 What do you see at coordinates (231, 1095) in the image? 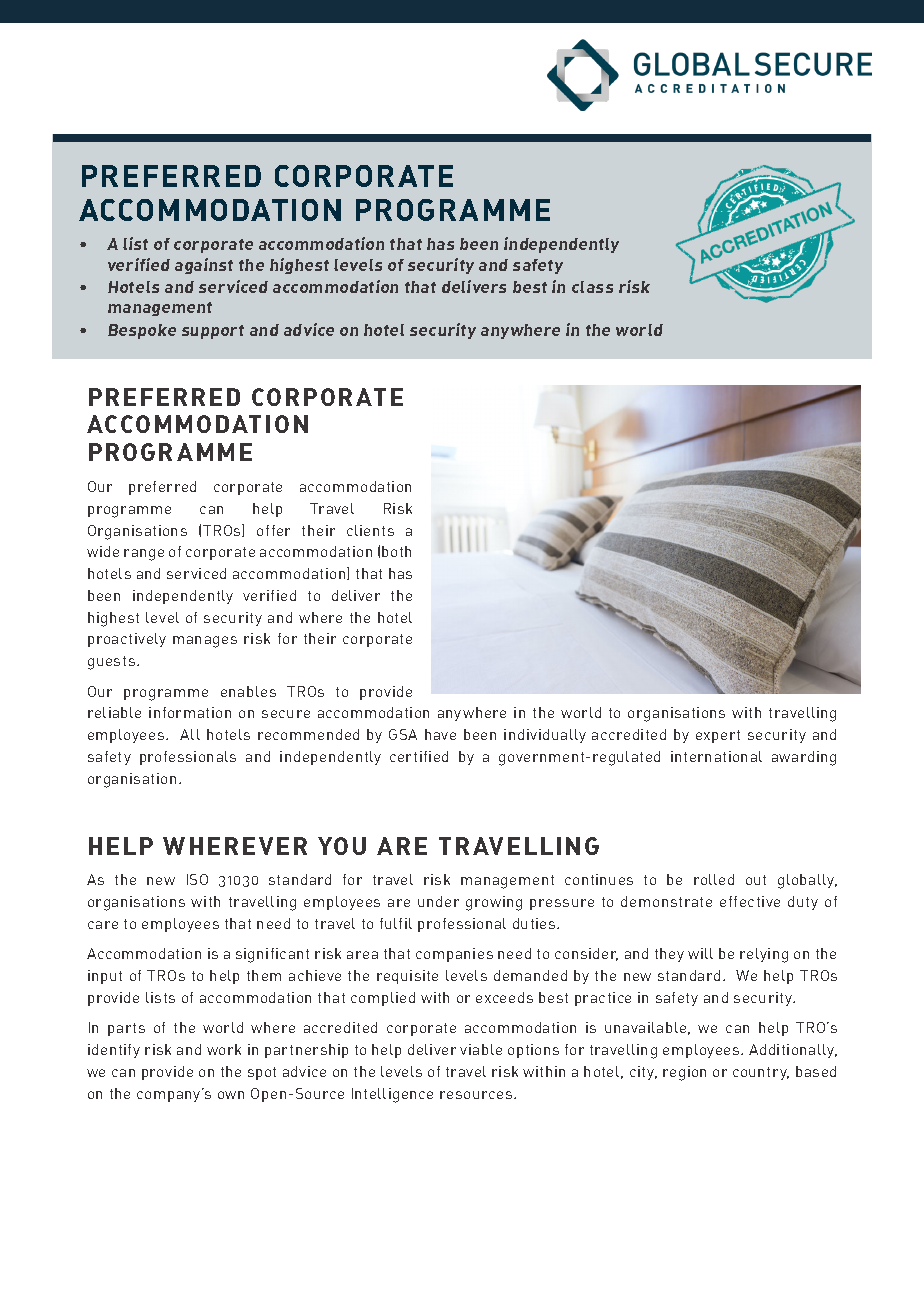
I see `own` at bounding box center [231, 1095].
